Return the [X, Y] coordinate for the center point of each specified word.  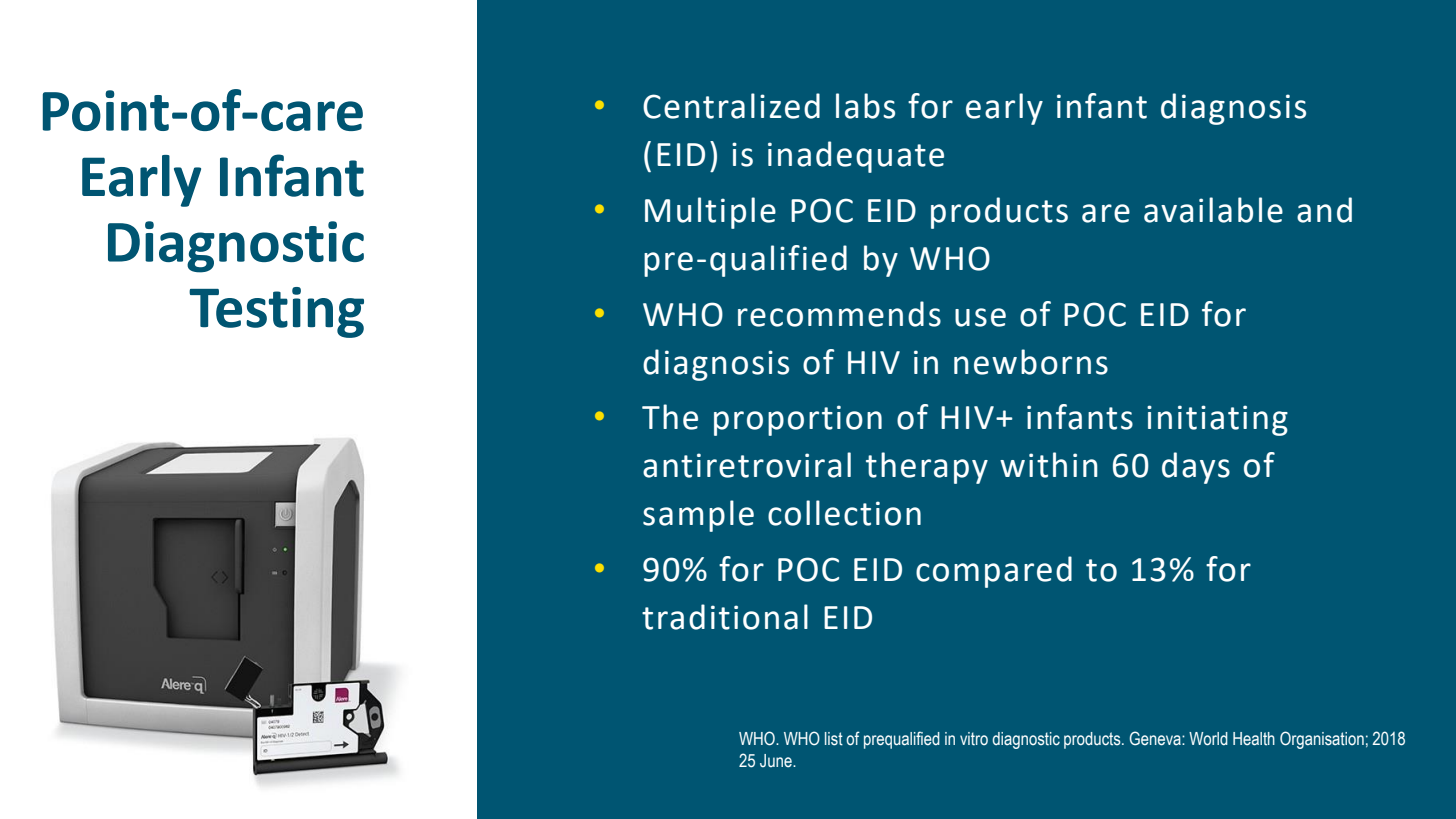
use [980, 317]
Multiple [710, 213]
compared [994, 572]
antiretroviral [747, 465]
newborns [1031, 362]
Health [1254, 739]
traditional [725, 617]
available [1213, 210]
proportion [798, 420]
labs [865, 106]
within [1049, 465]
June [777, 761]
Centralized [731, 106]
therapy [927, 468]
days [1196, 468]
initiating [1217, 420]
